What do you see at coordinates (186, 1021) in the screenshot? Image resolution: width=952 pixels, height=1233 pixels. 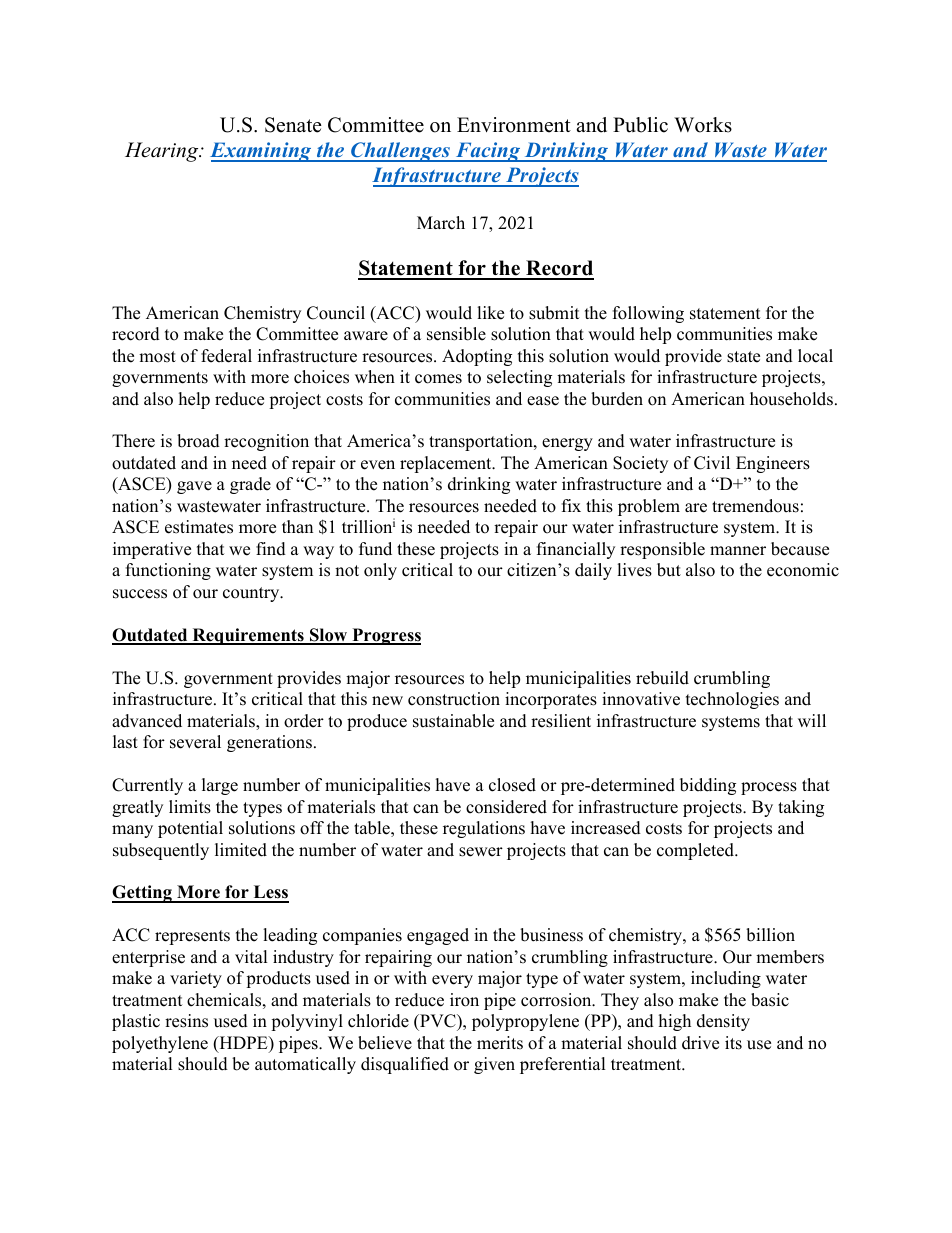 I see `resins` at bounding box center [186, 1021].
